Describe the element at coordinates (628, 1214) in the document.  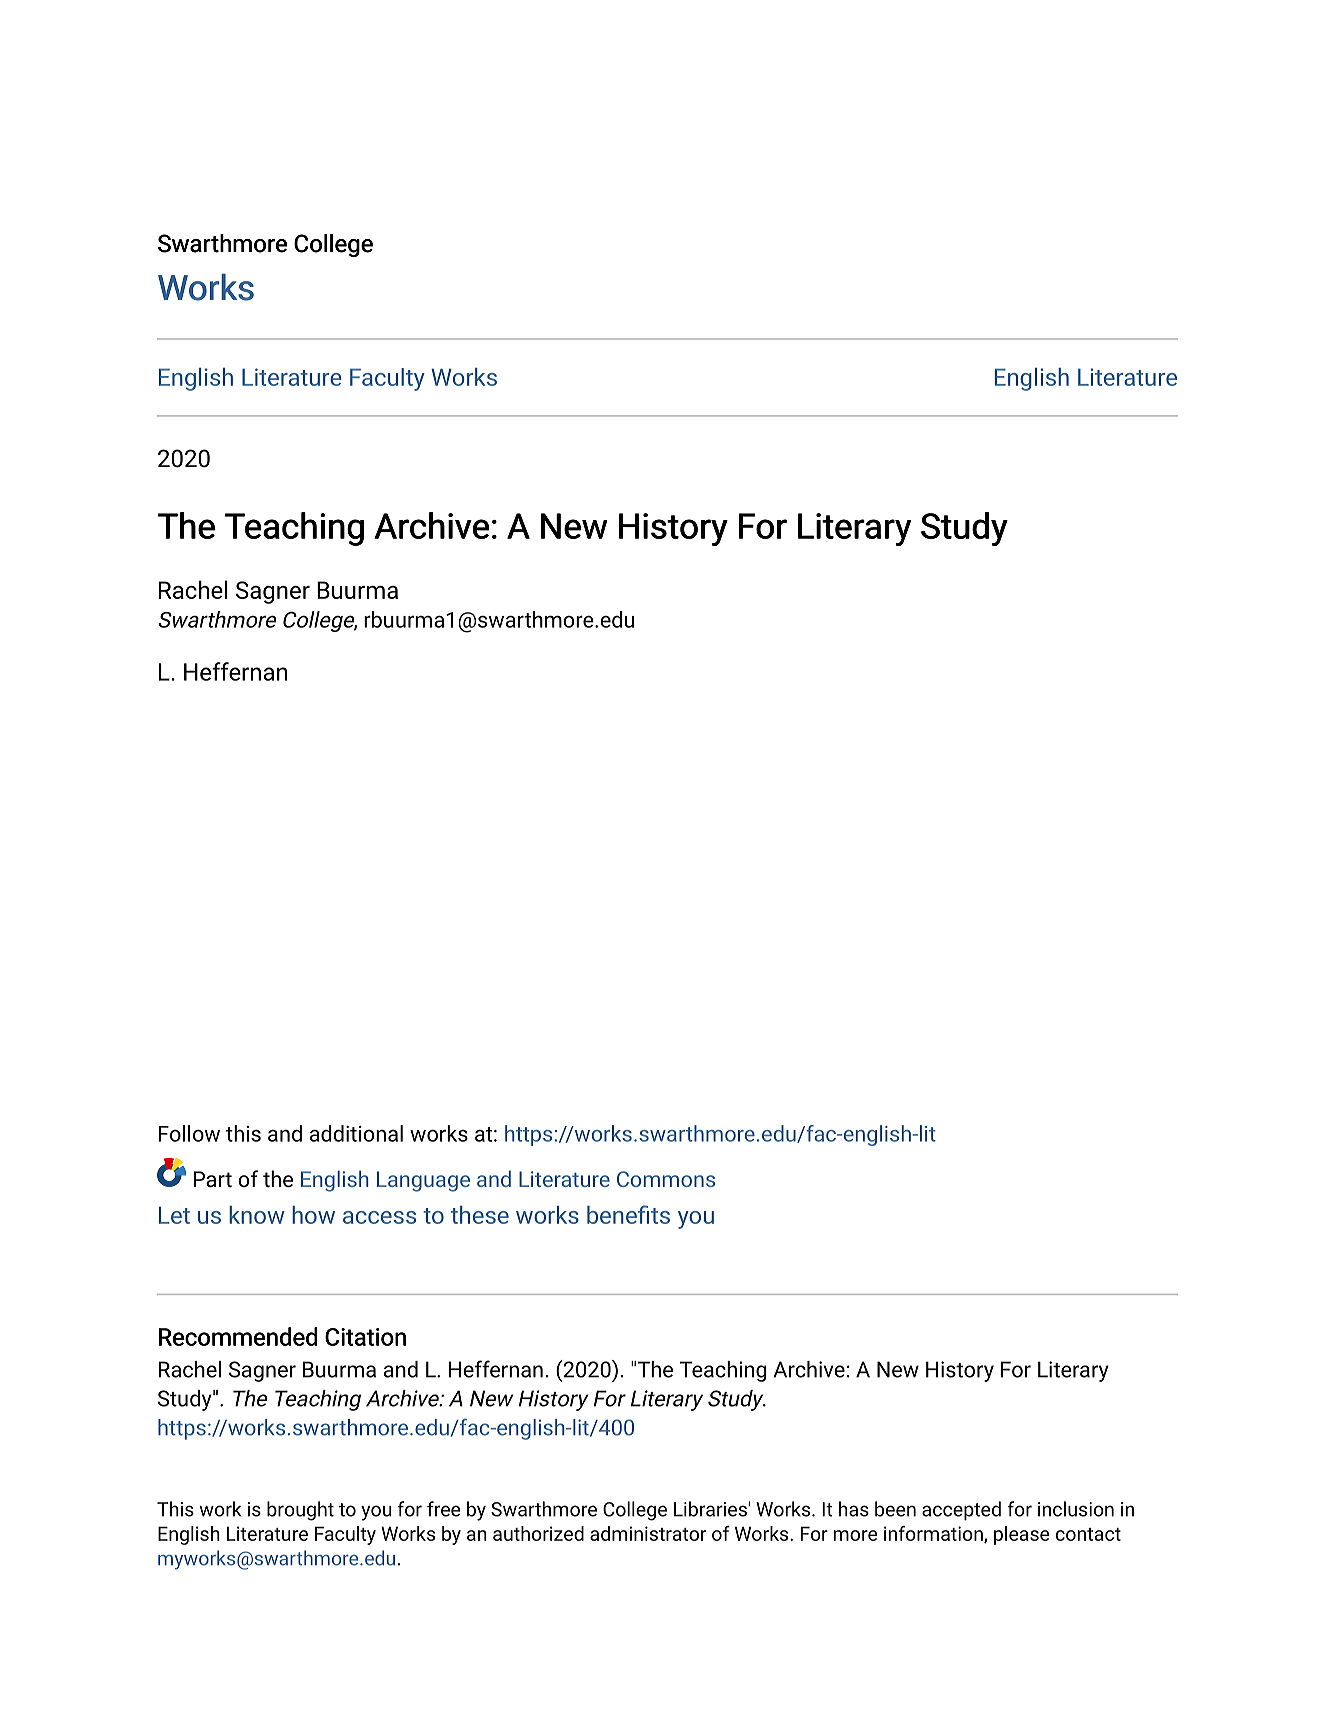
I see `benefits` at that location.
